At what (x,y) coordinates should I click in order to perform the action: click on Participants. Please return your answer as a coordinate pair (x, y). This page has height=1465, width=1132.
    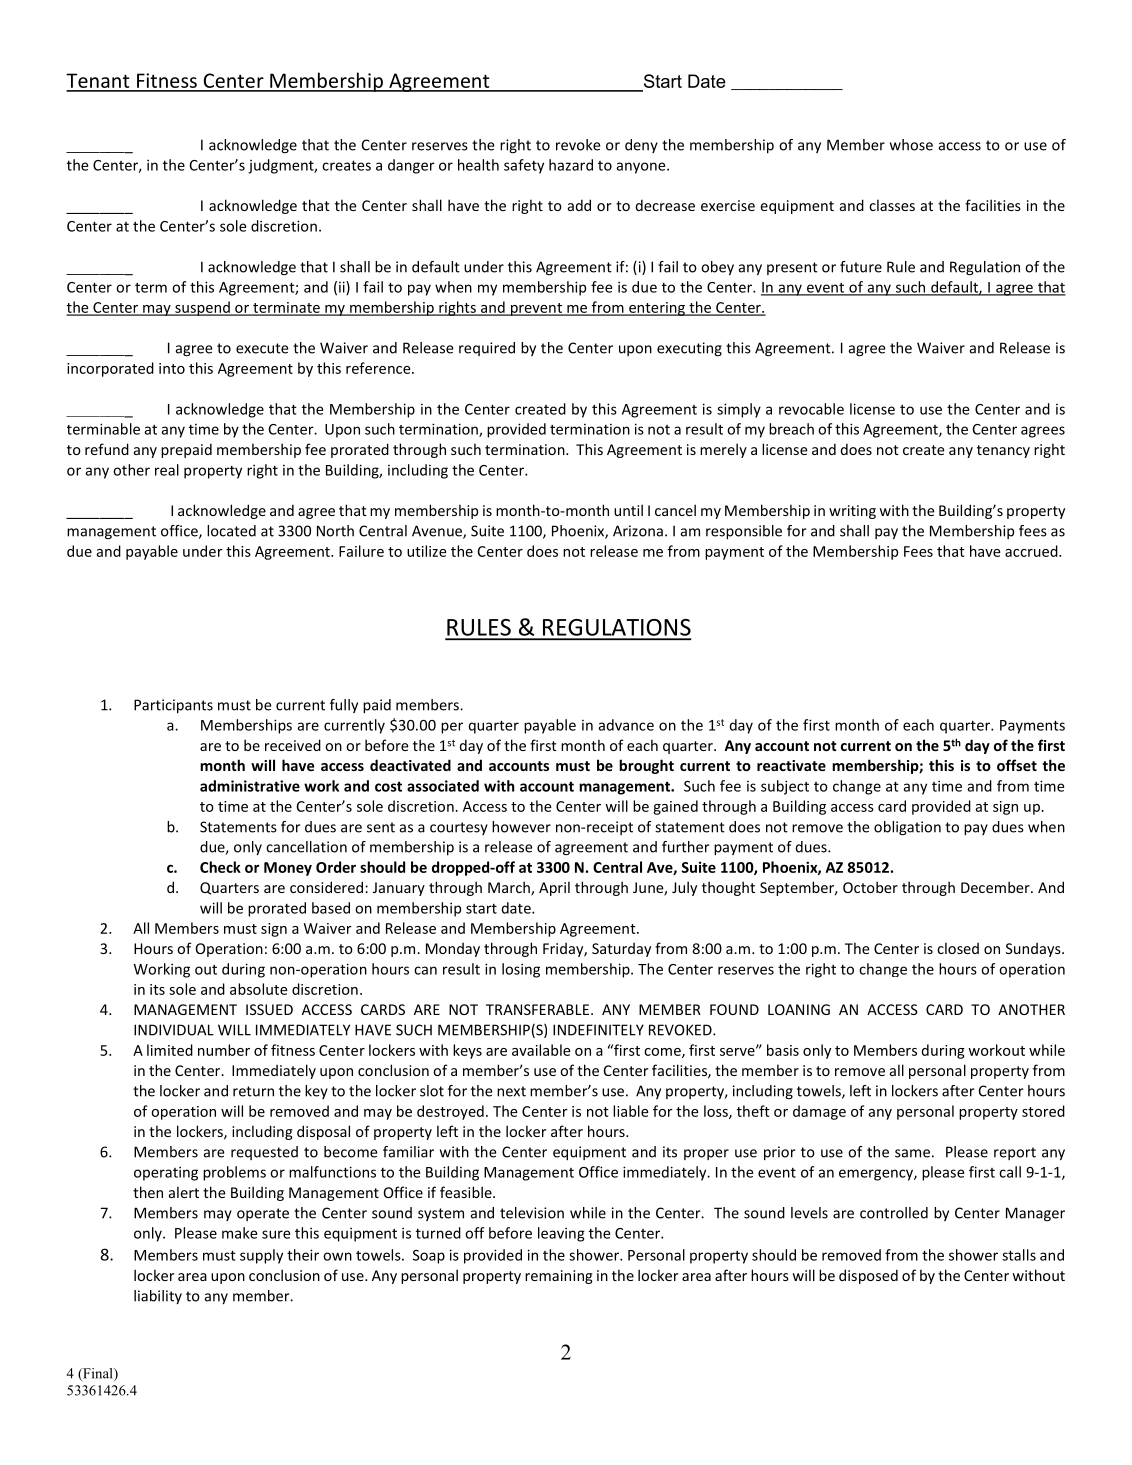
    Looking at the image, I should click on (173, 706).
